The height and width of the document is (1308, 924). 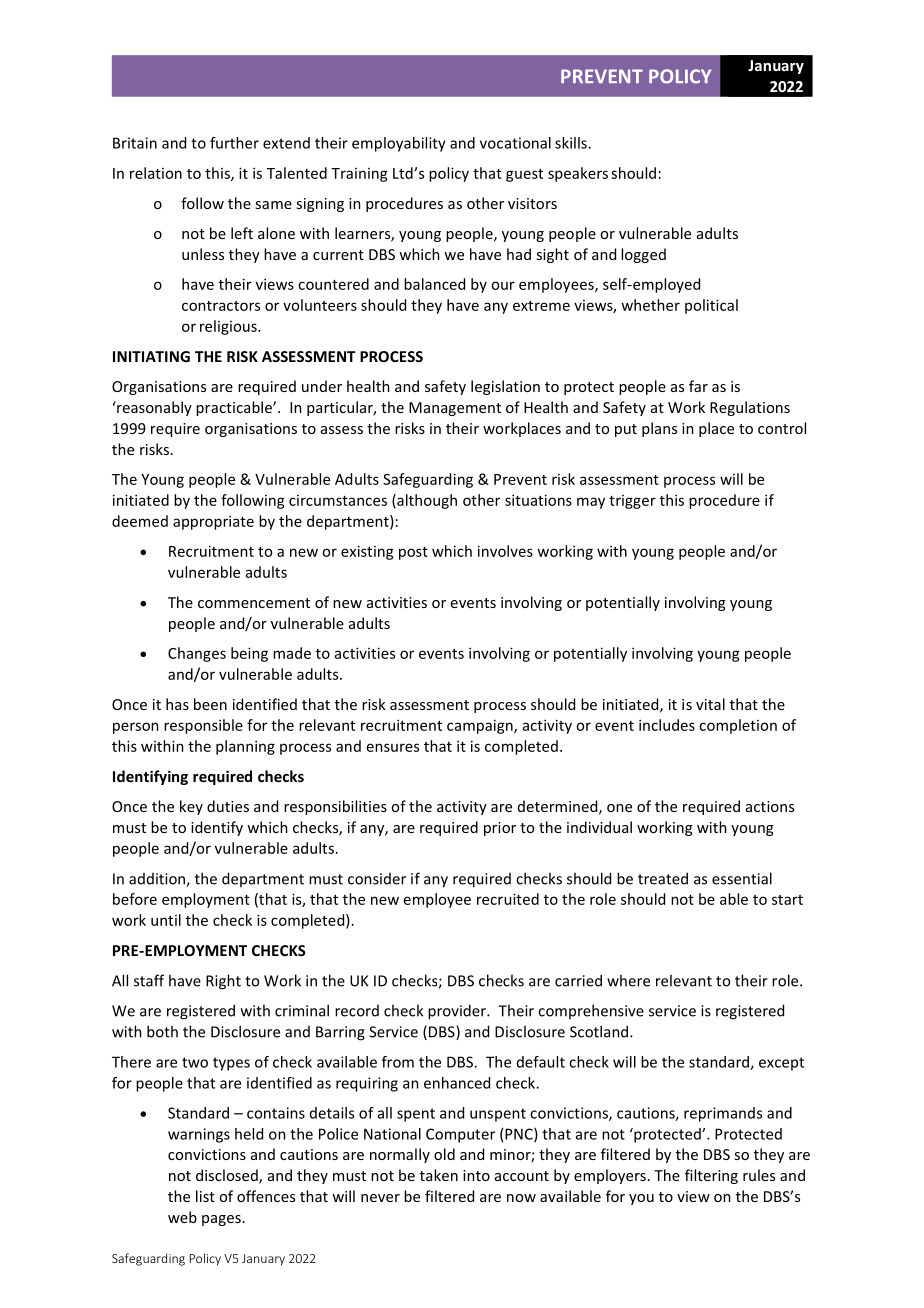 What do you see at coordinates (153, 408) in the document?
I see `reasonably` at bounding box center [153, 408].
